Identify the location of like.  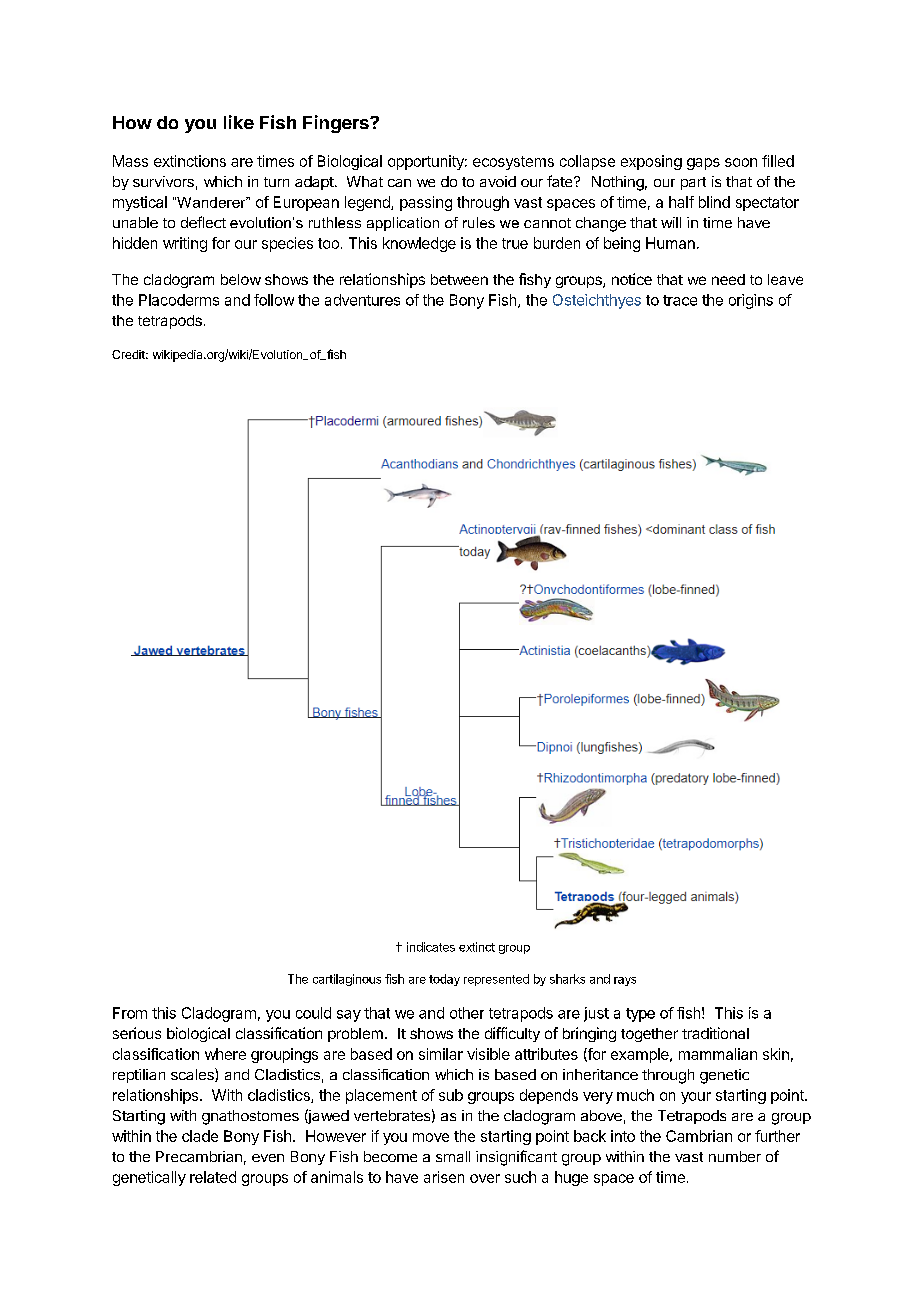
(239, 122).
